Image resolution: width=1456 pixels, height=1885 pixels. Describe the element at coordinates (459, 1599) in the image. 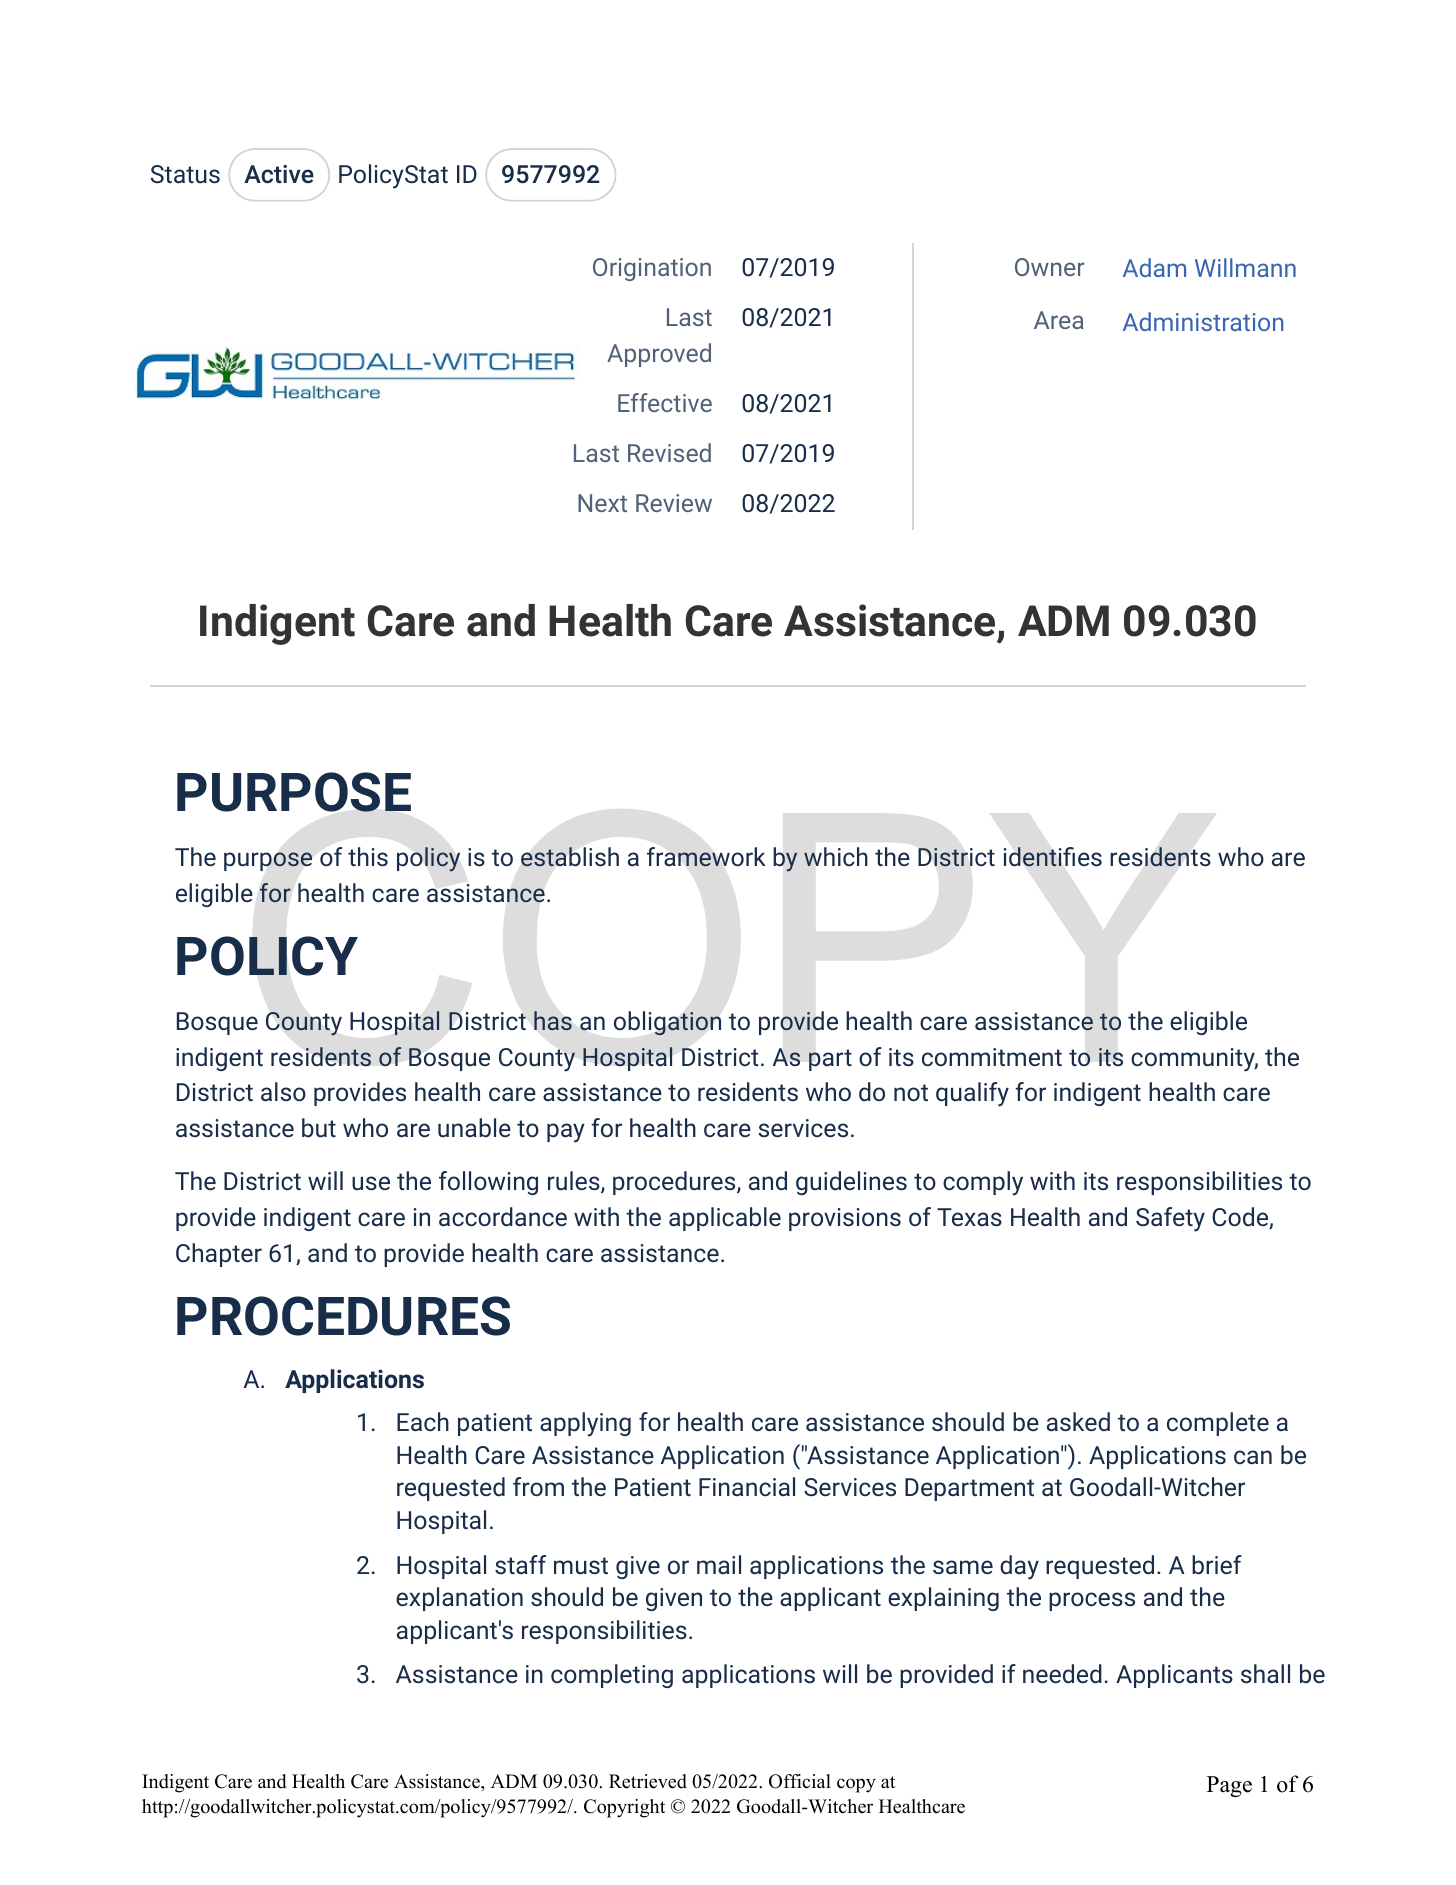

I see `explanation` at that location.
